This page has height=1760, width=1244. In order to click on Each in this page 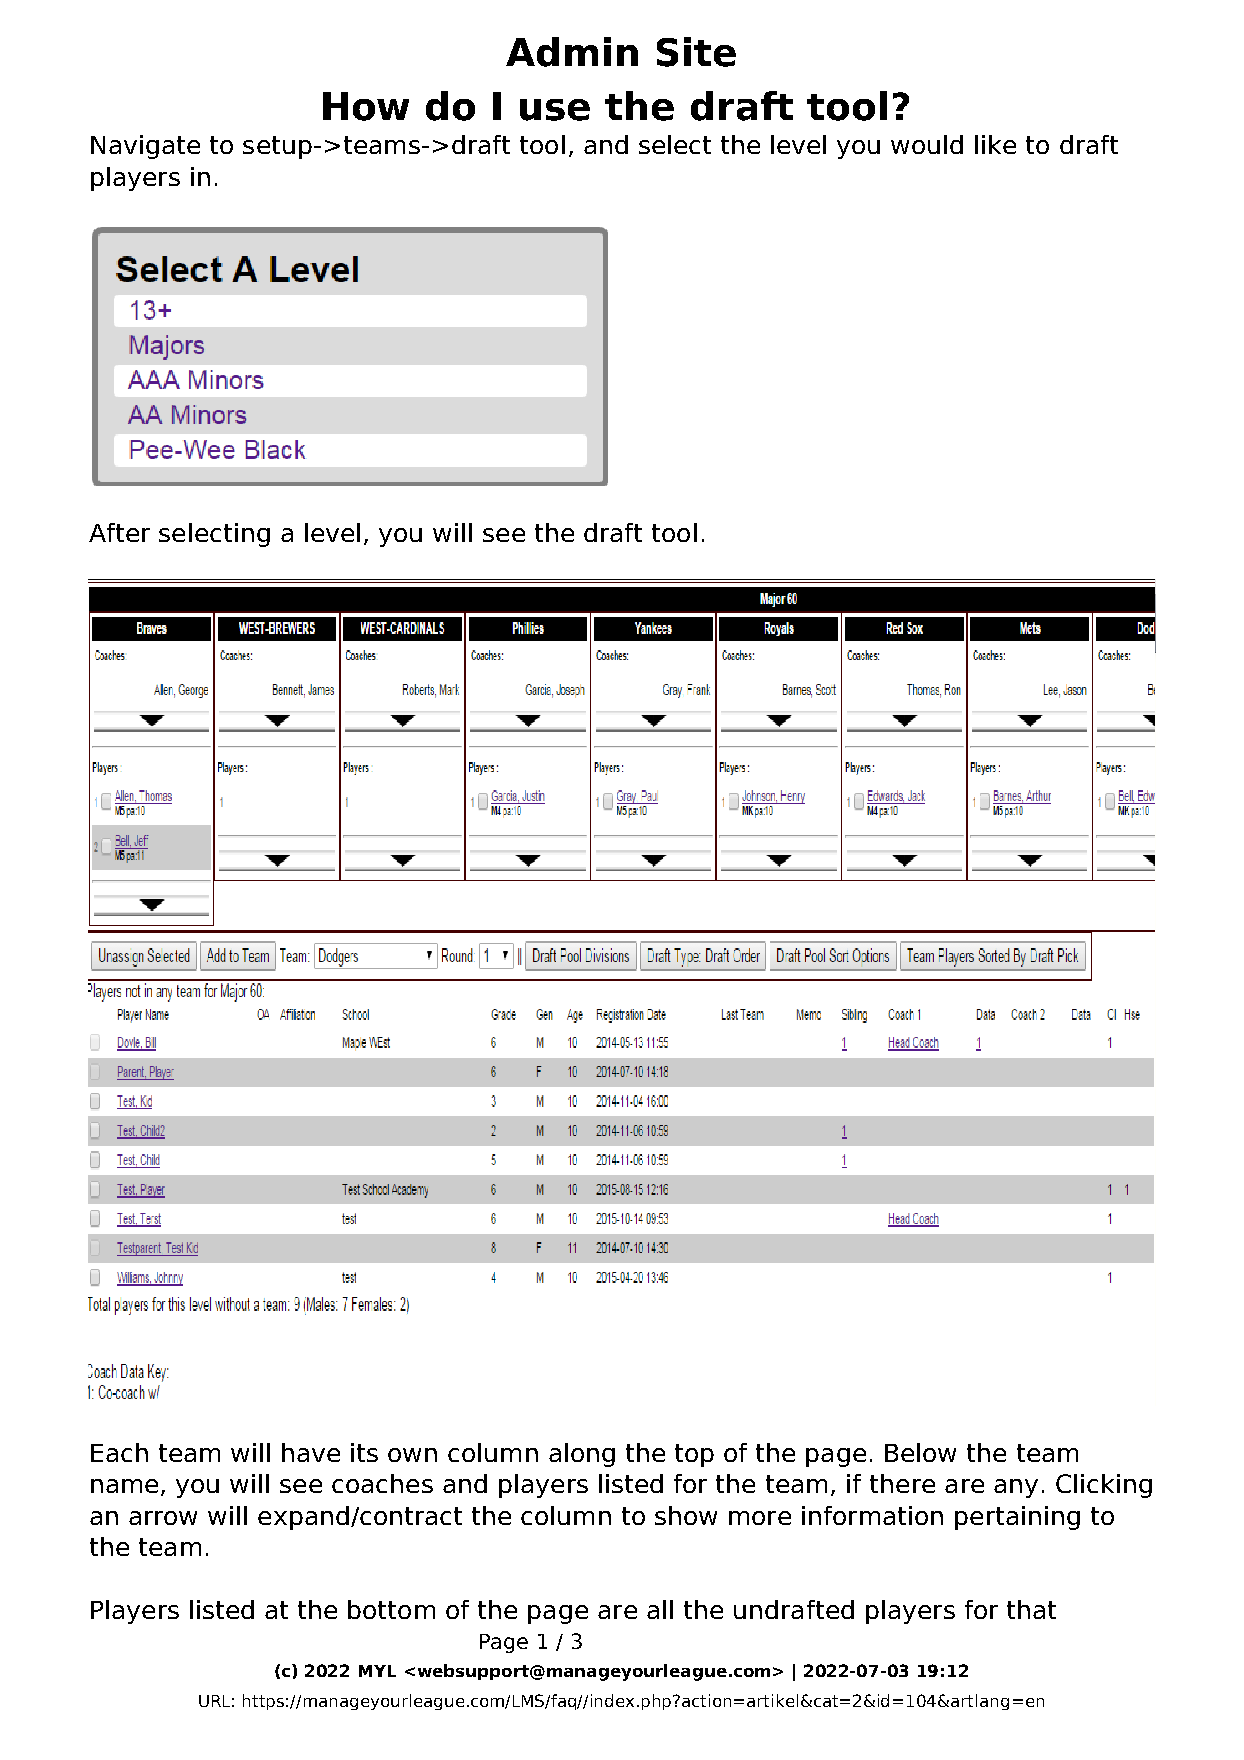, I will do `click(119, 1452)`.
